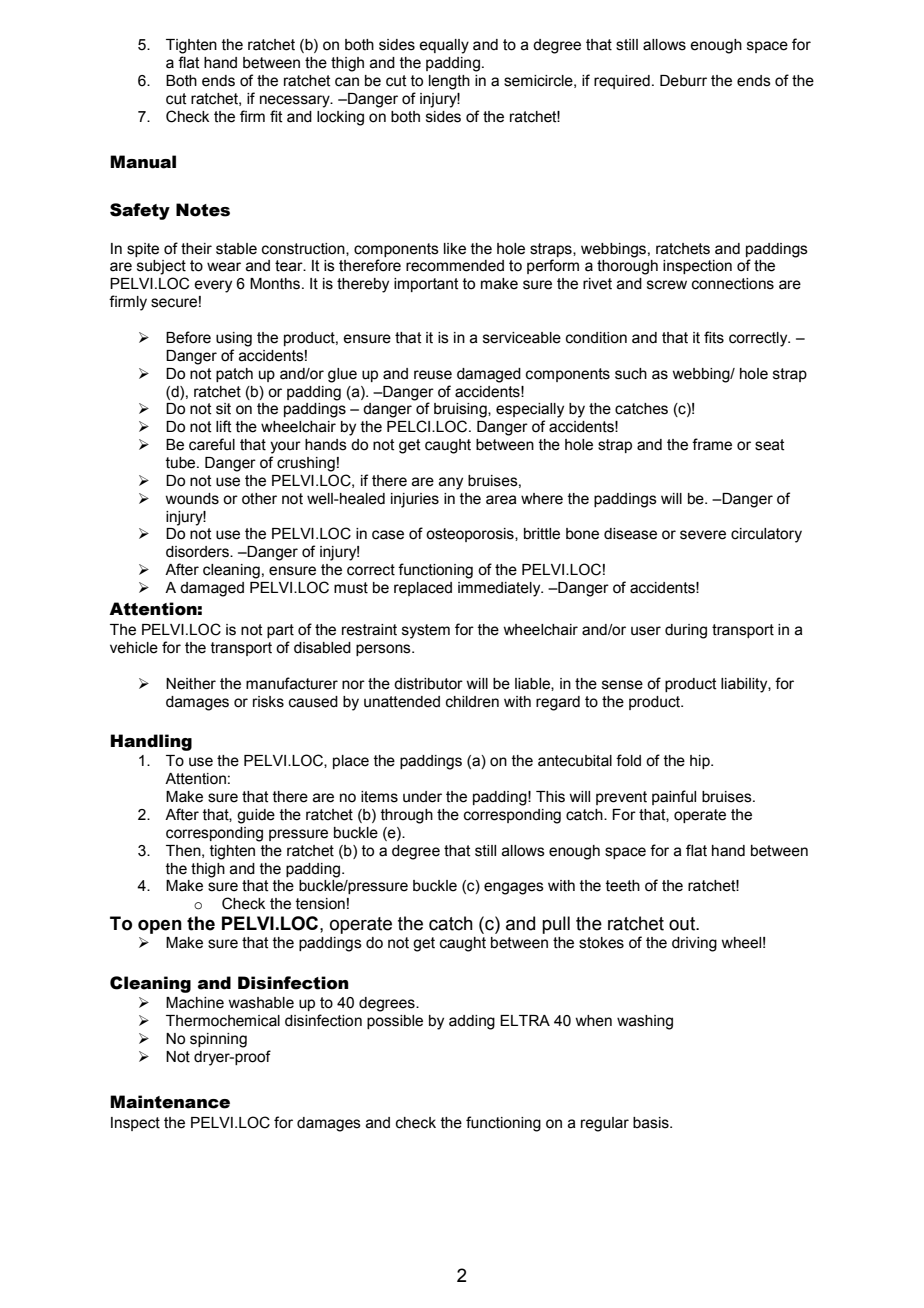  Describe the element at coordinates (449, 82) in the document. I see `length` at that location.
